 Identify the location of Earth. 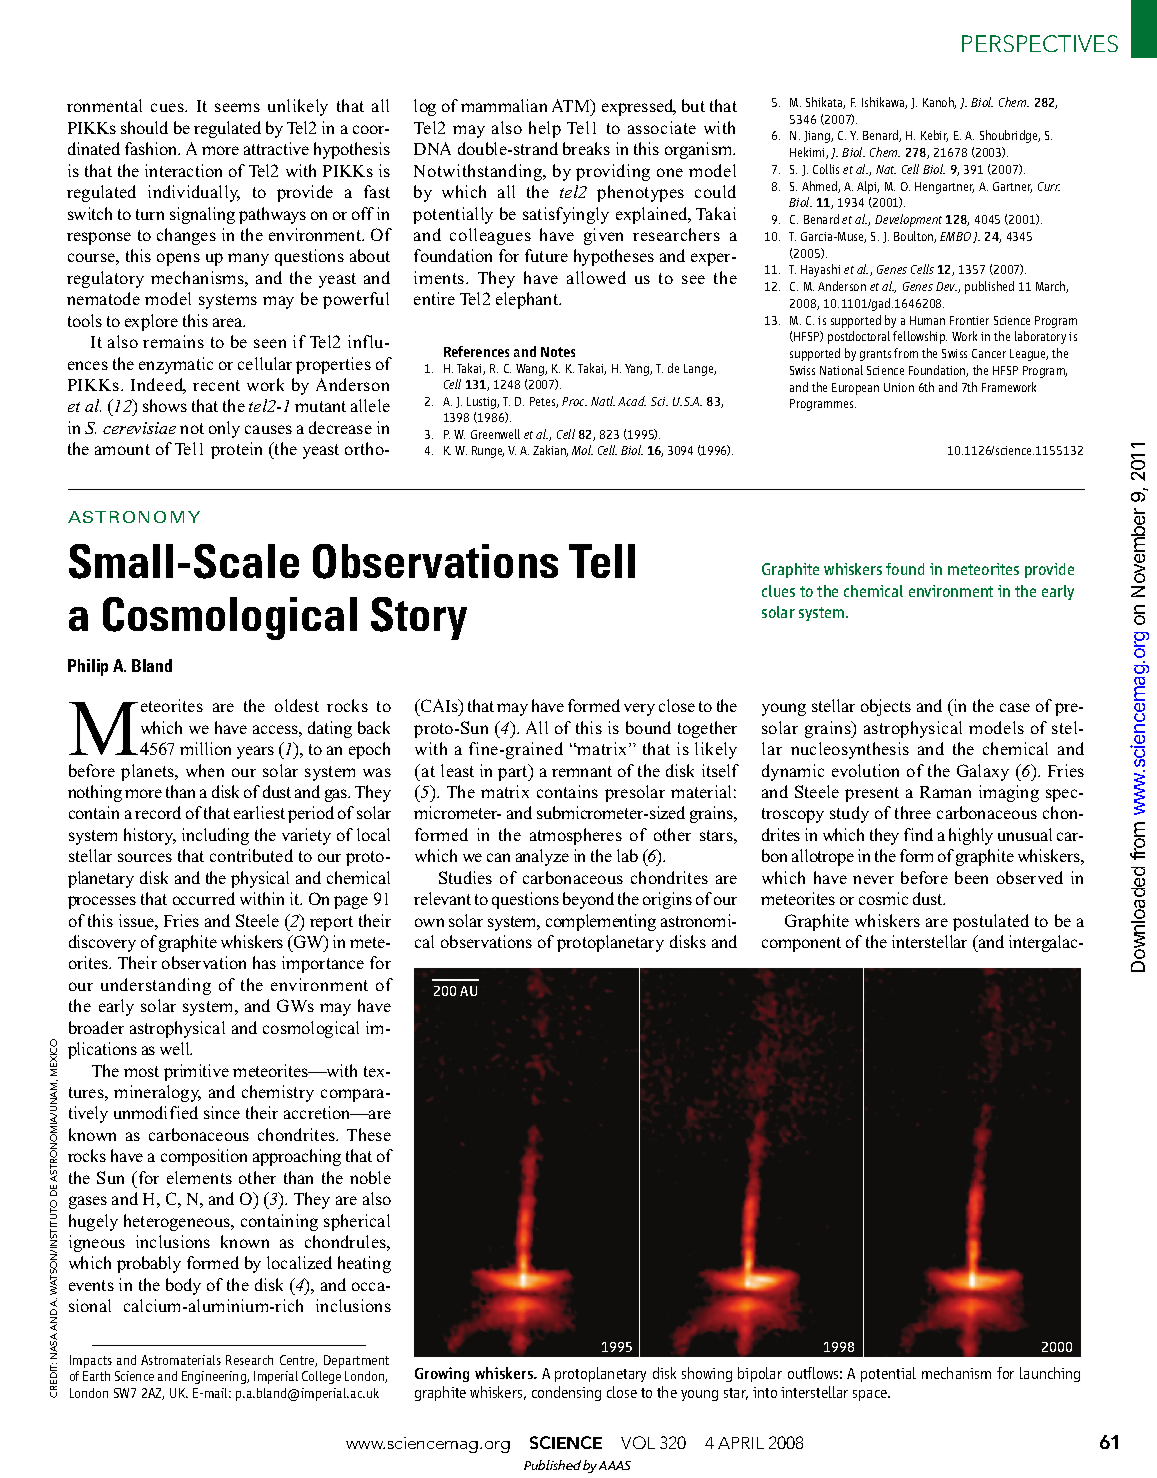
(96, 1376).
